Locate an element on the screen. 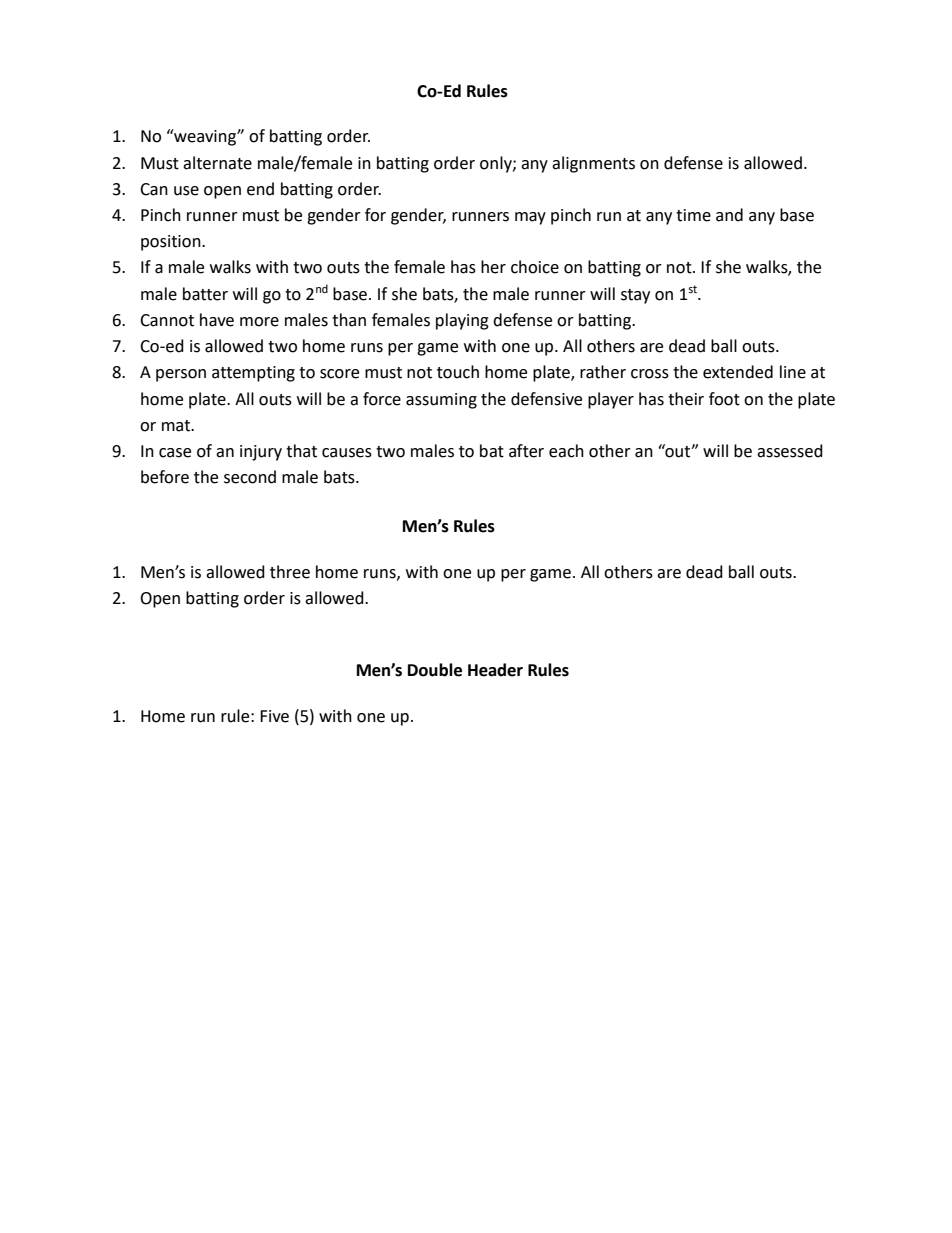  alternate is located at coordinates (217, 163).
